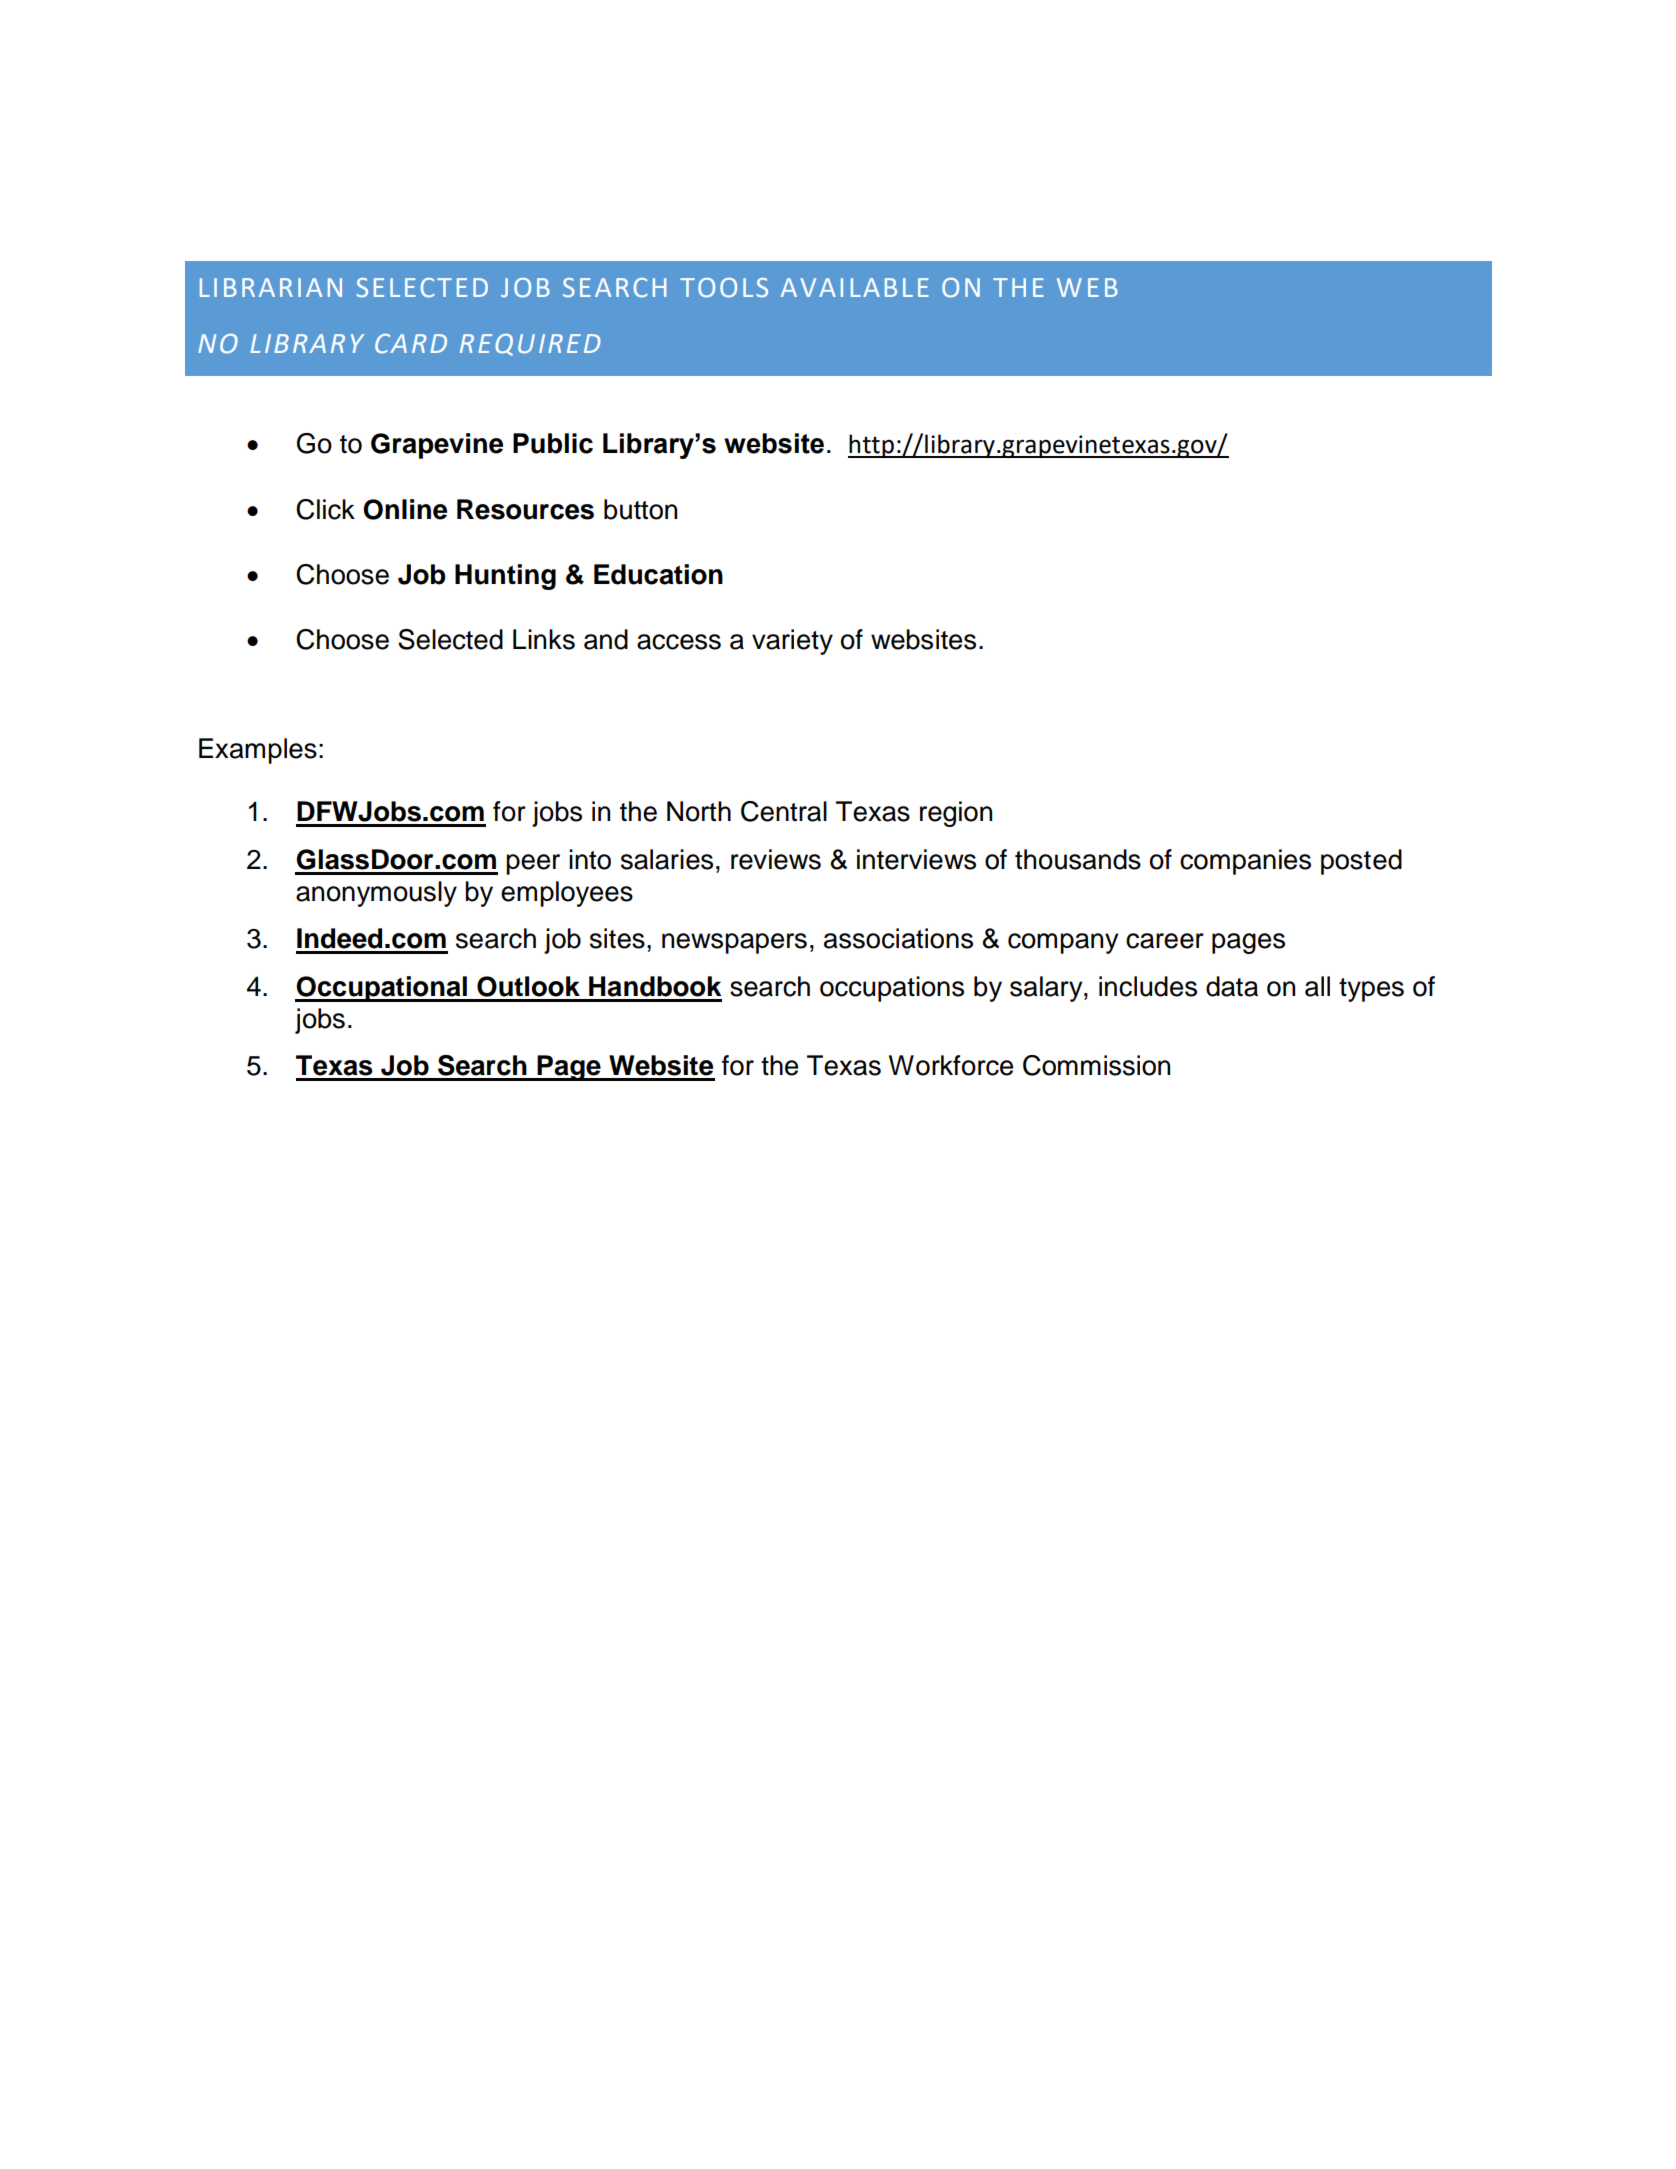  What do you see at coordinates (784, 811) in the image?
I see `Central` at bounding box center [784, 811].
